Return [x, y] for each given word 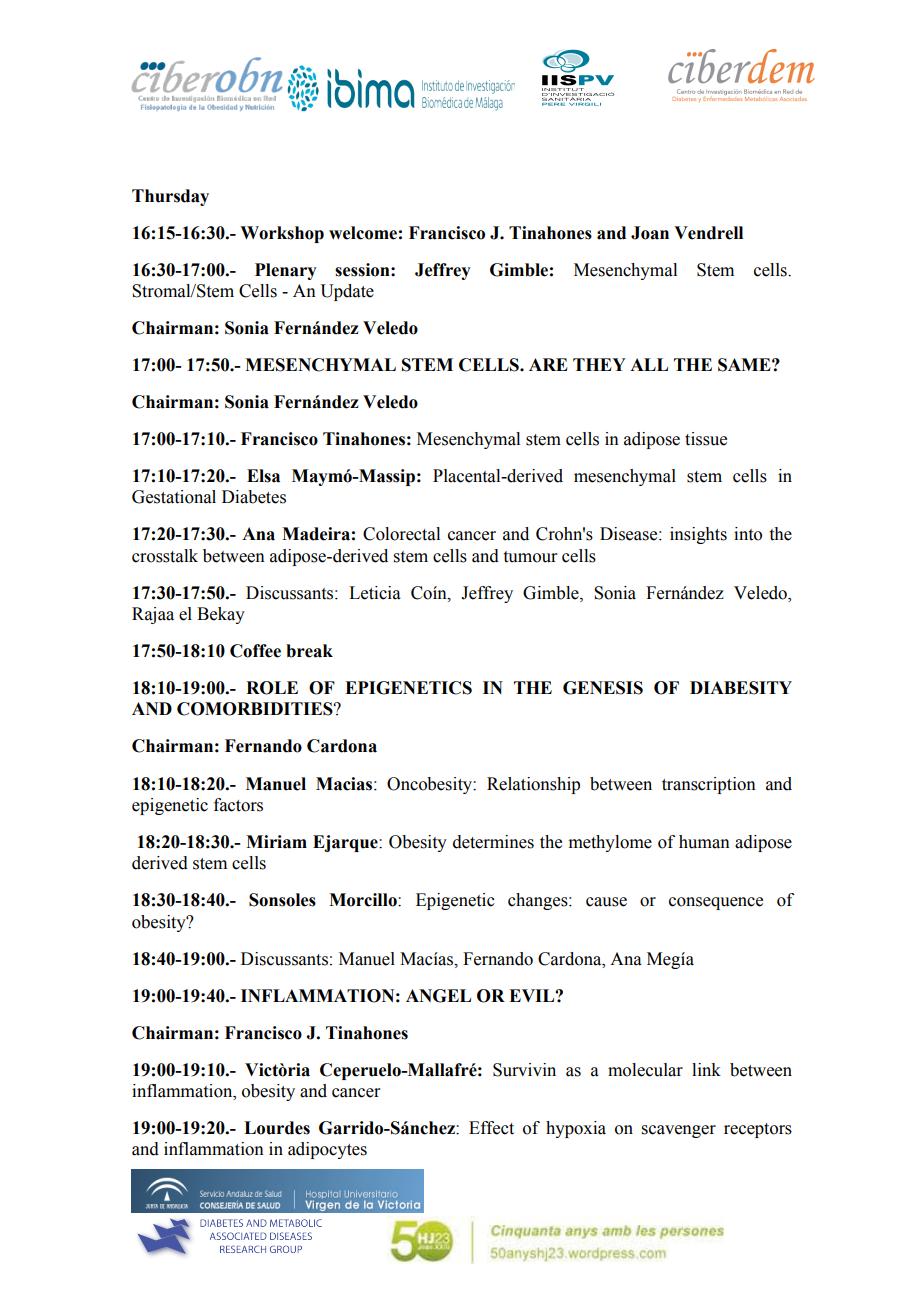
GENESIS [603, 688]
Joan [650, 233]
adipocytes [327, 1150]
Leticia [375, 593]
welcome [363, 233]
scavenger [679, 1131]
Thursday [170, 197]
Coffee [255, 651]
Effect [491, 1128]
